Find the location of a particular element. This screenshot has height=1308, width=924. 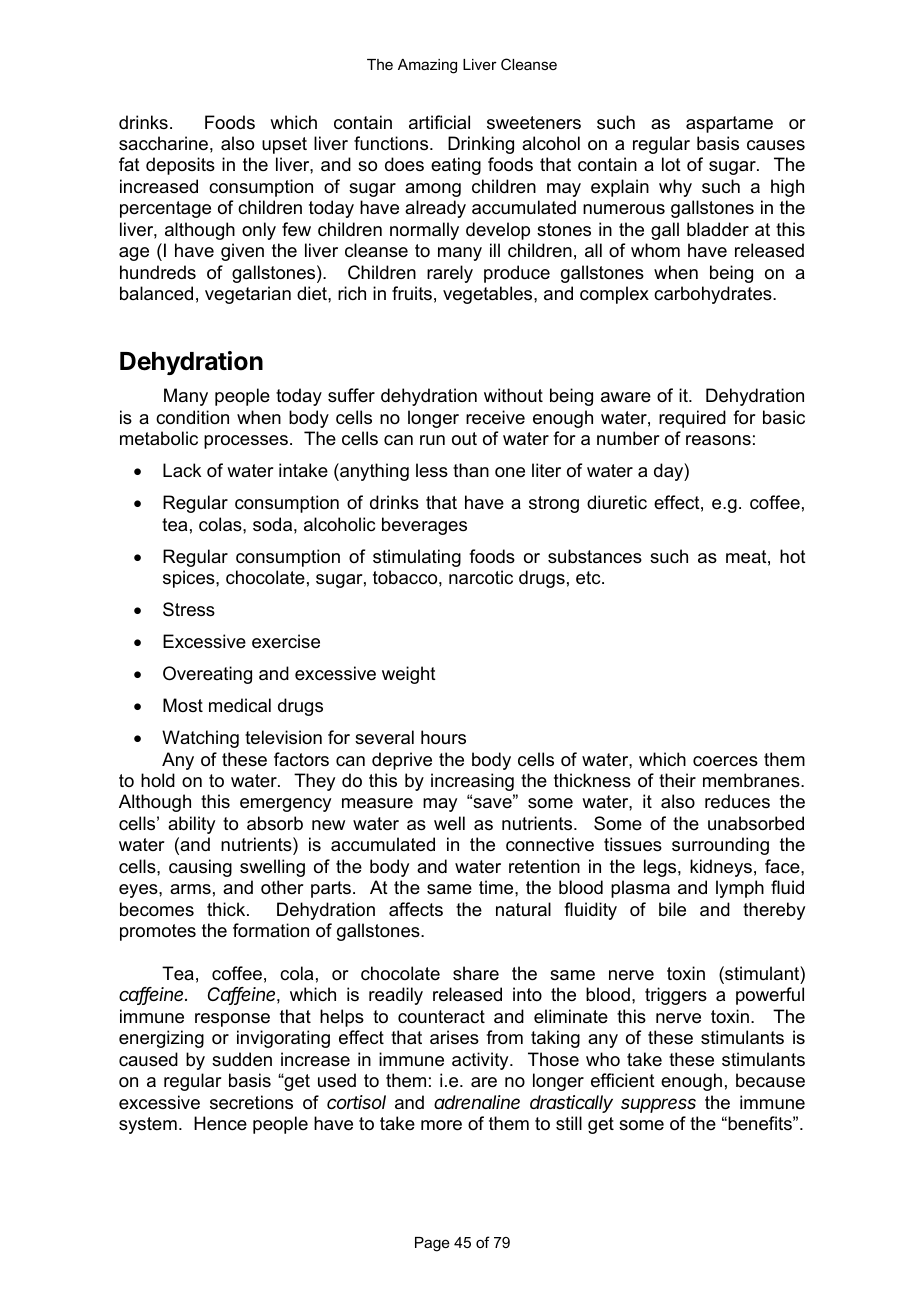

aspartame is located at coordinates (729, 124).
